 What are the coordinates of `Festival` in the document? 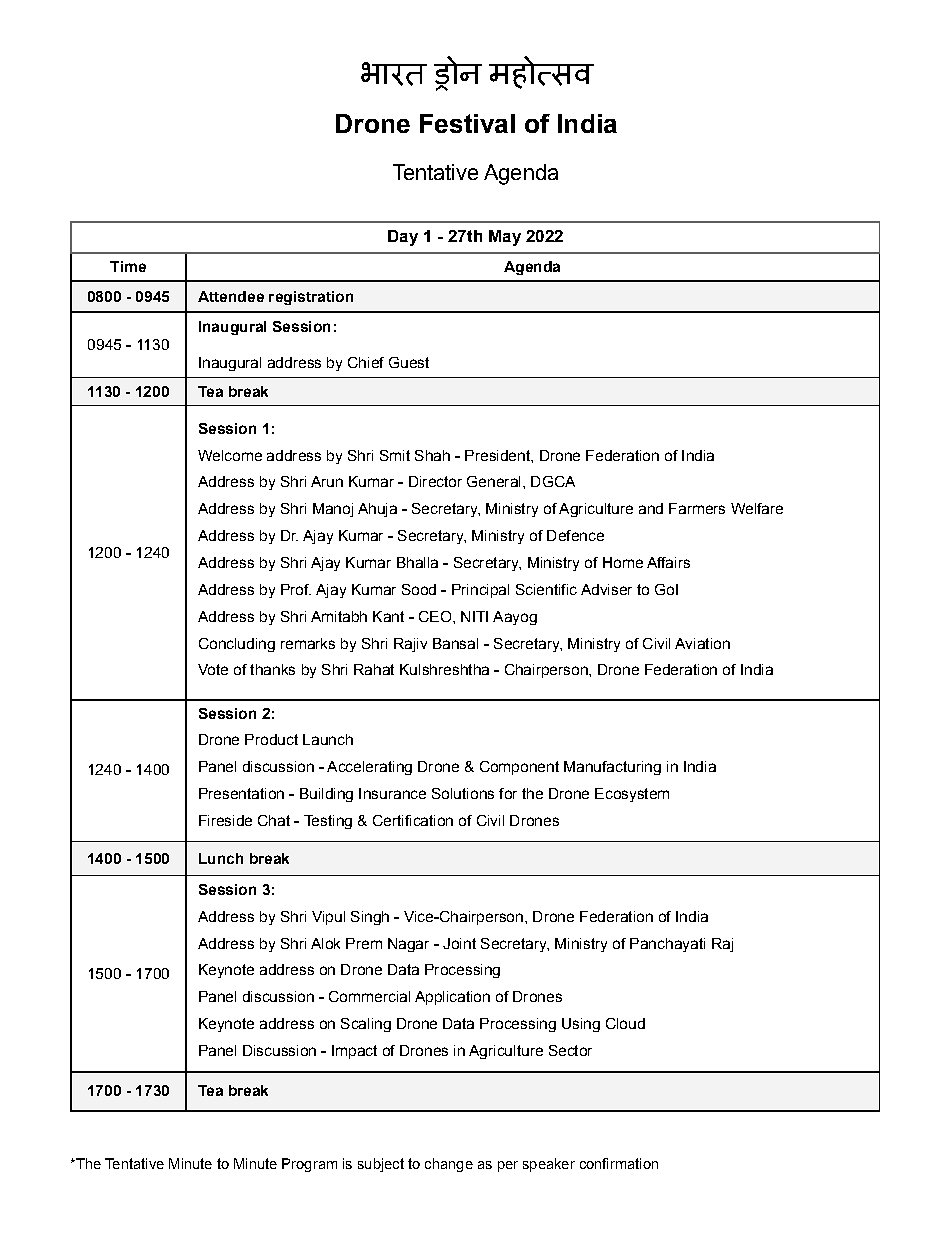 It's located at (467, 123).
